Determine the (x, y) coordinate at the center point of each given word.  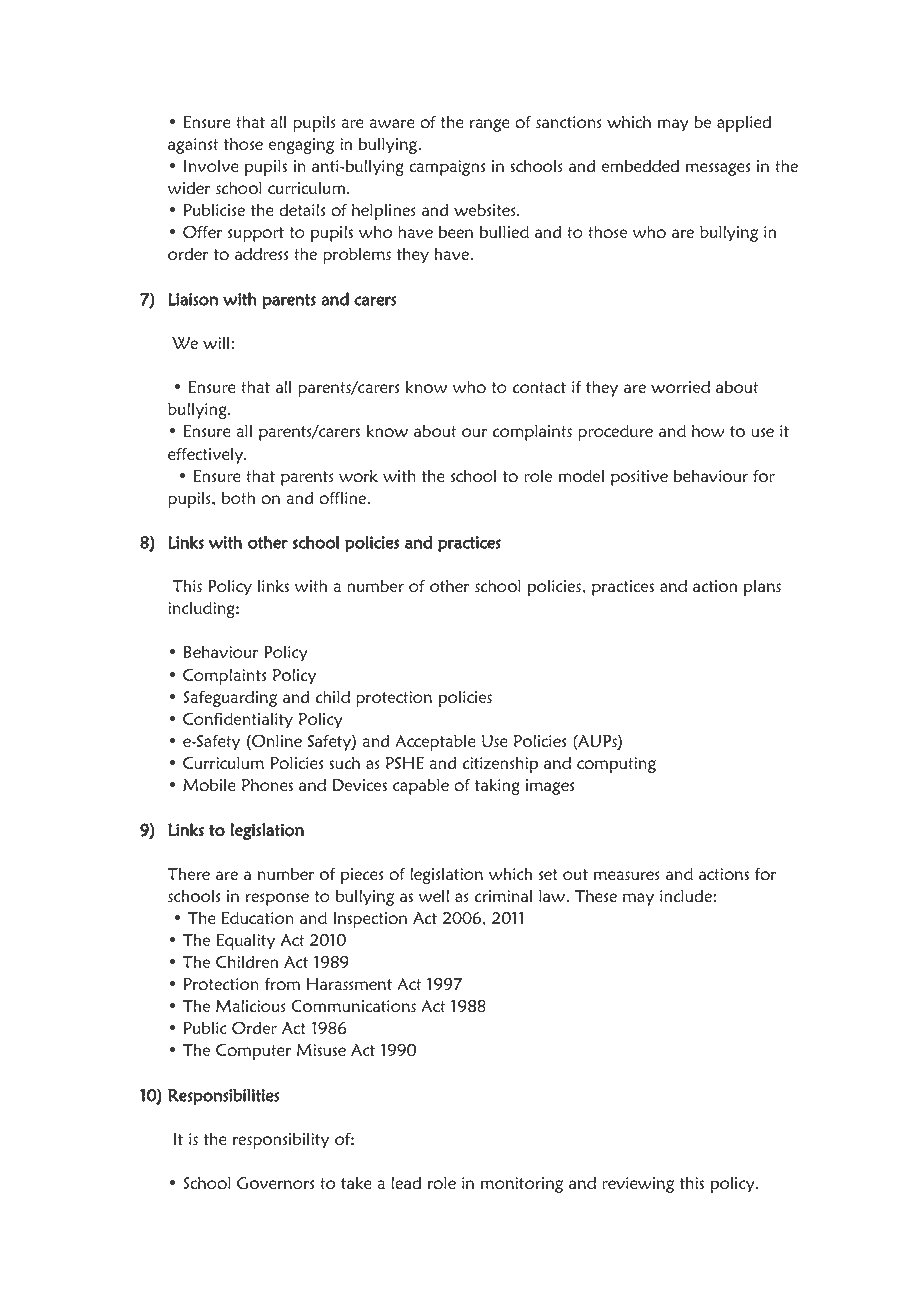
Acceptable (436, 742)
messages (718, 169)
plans (762, 587)
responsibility (281, 1140)
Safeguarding (230, 698)
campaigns (447, 168)
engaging (301, 146)
